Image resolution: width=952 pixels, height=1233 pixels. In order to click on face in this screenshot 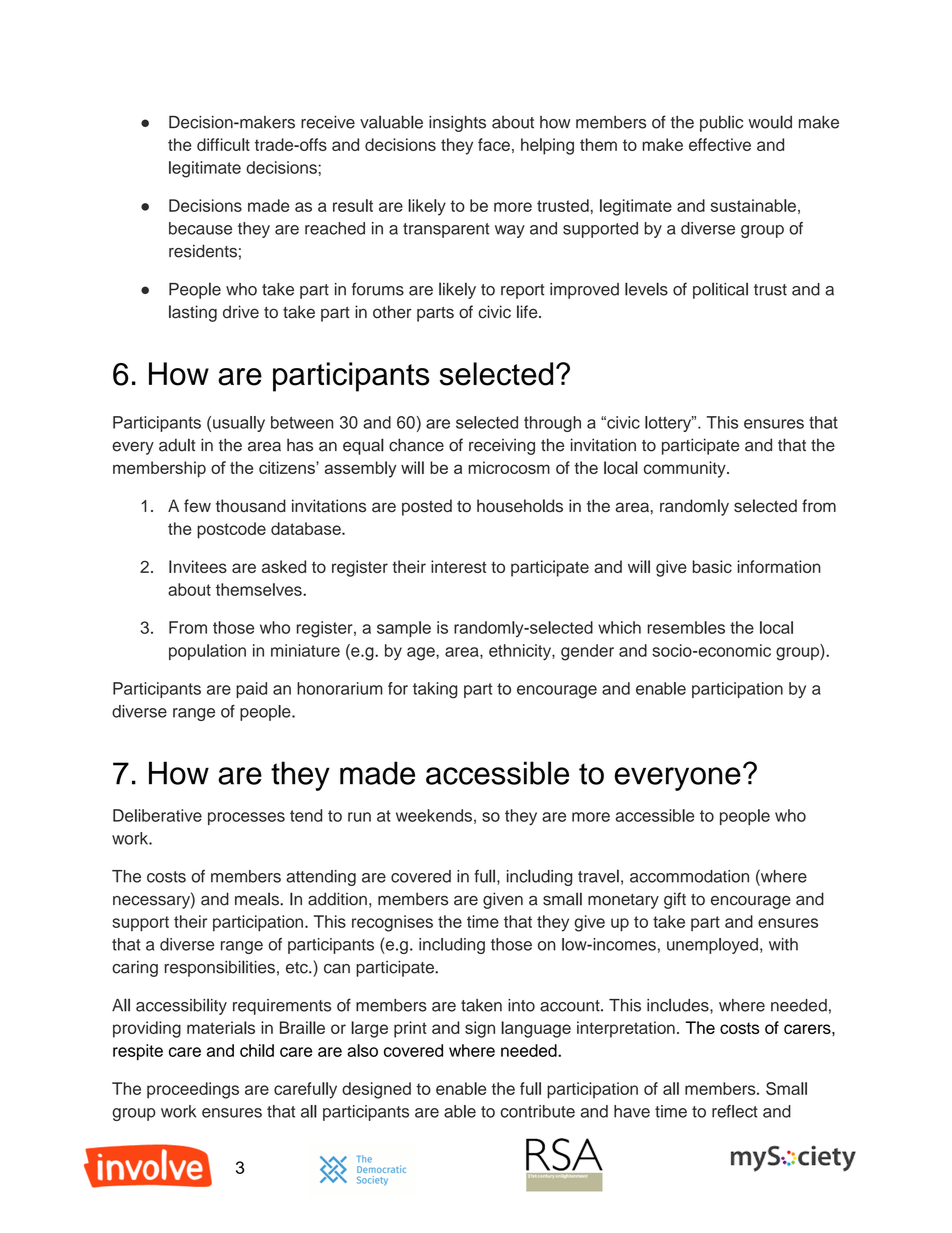, I will do `click(494, 144)`.
